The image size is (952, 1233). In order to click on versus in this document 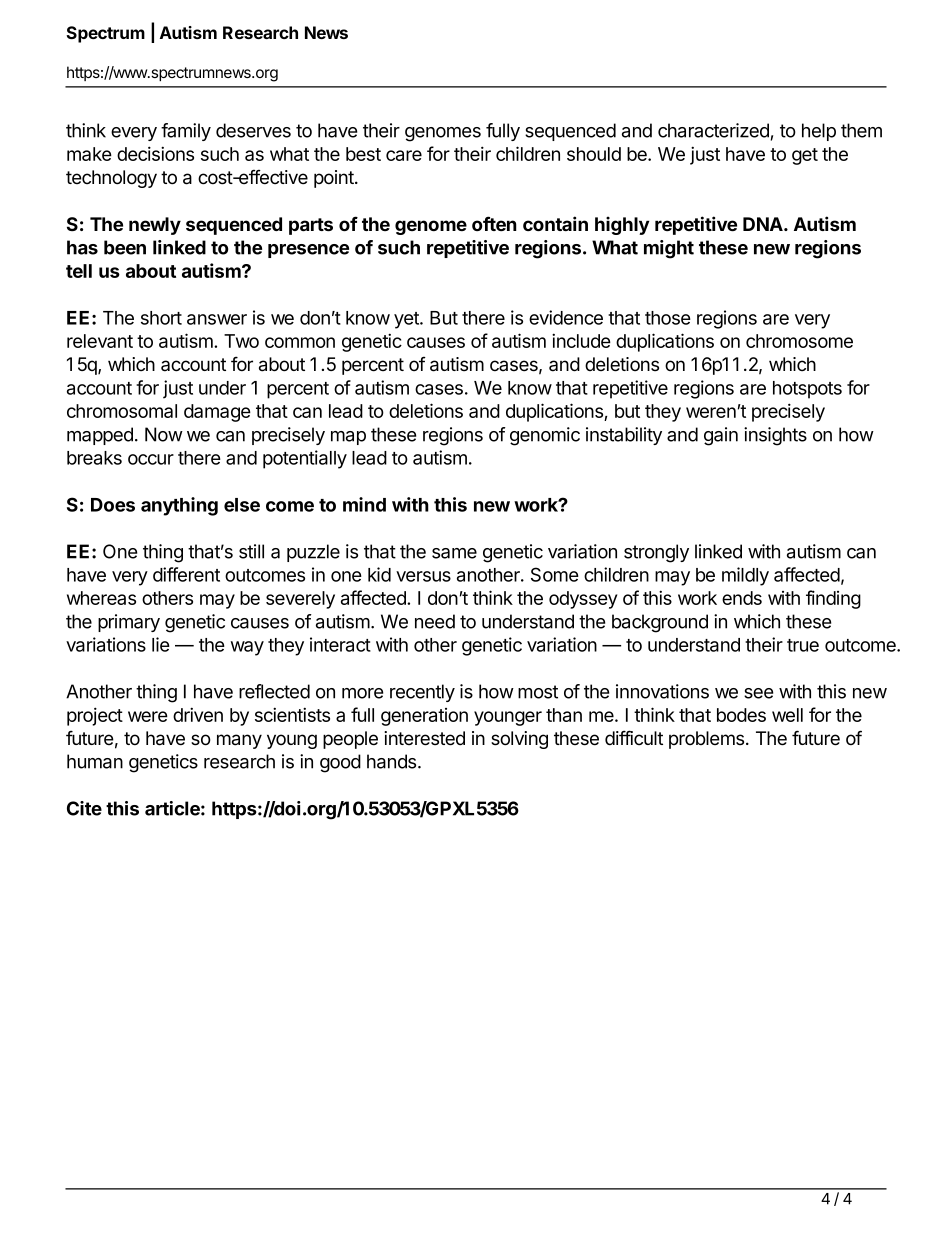, I will do `click(423, 576)`.
